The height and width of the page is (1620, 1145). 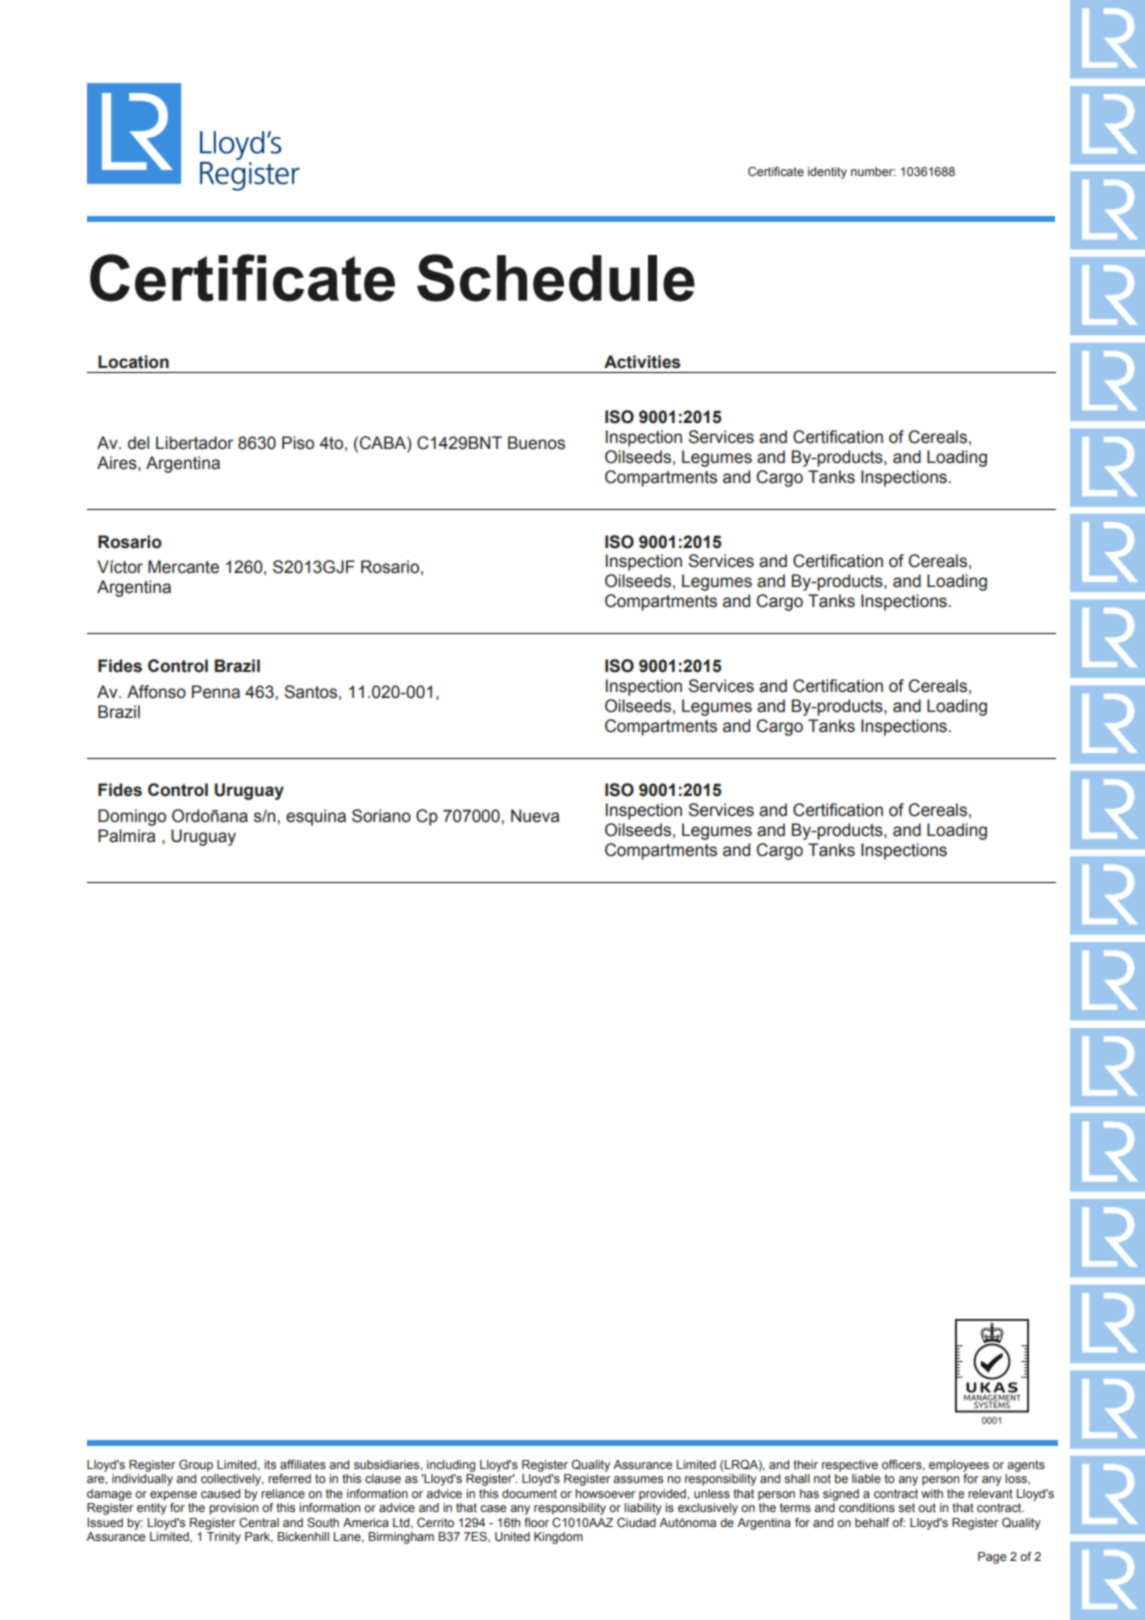 I want to click on provision, so click(x=233, y=1509).
